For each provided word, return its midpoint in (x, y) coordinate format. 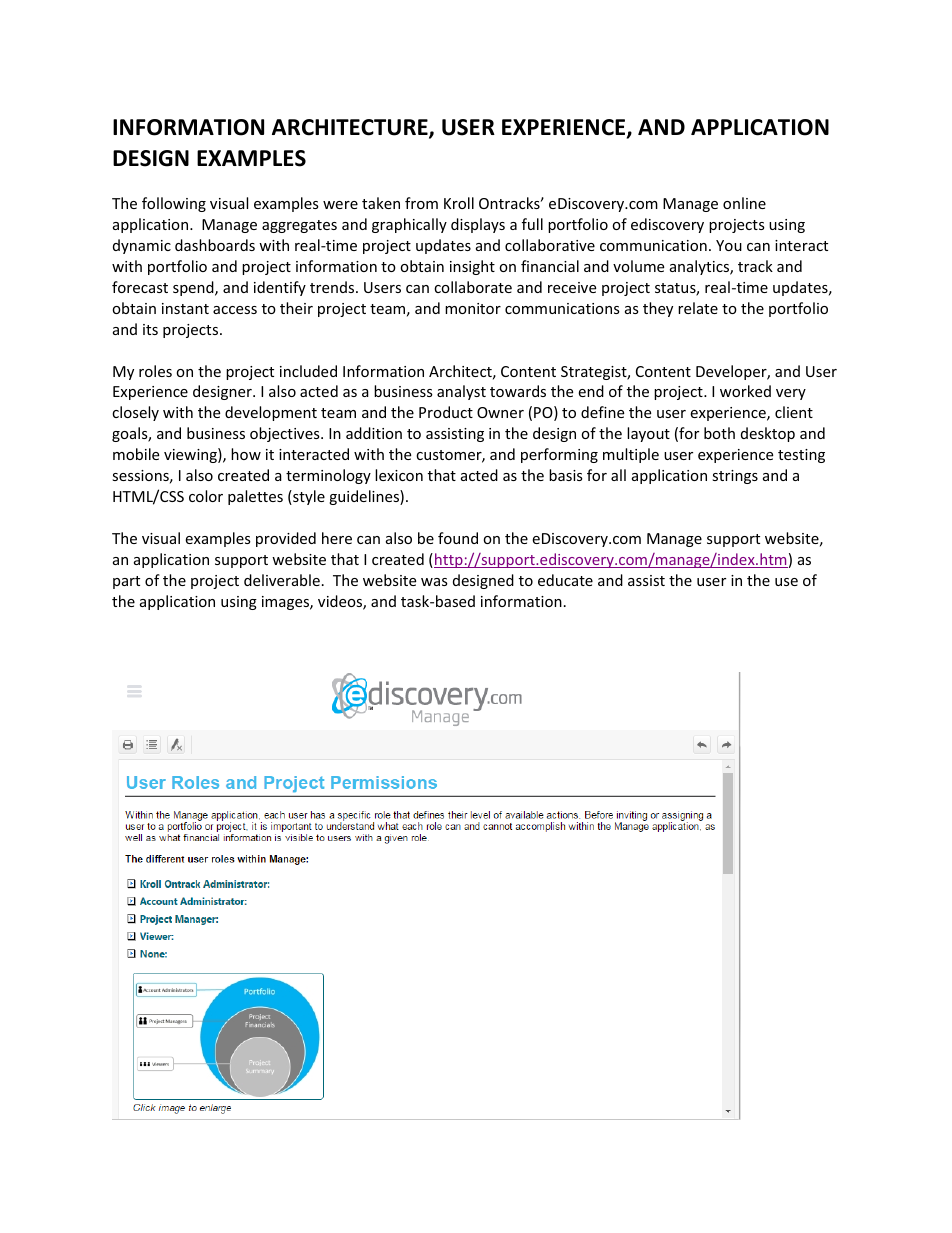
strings (735, 477)
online (744, 203)
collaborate (473, 287)
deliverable (282, 580)
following (174, 204)
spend (194, 288)
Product (446, 412)
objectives (286, 434)
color (206, 496)
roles (155, 371)
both (719, 433)
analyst (461, 392)
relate (698, 308)
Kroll (459, 203)
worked (745, 391)
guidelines (365, 497)
